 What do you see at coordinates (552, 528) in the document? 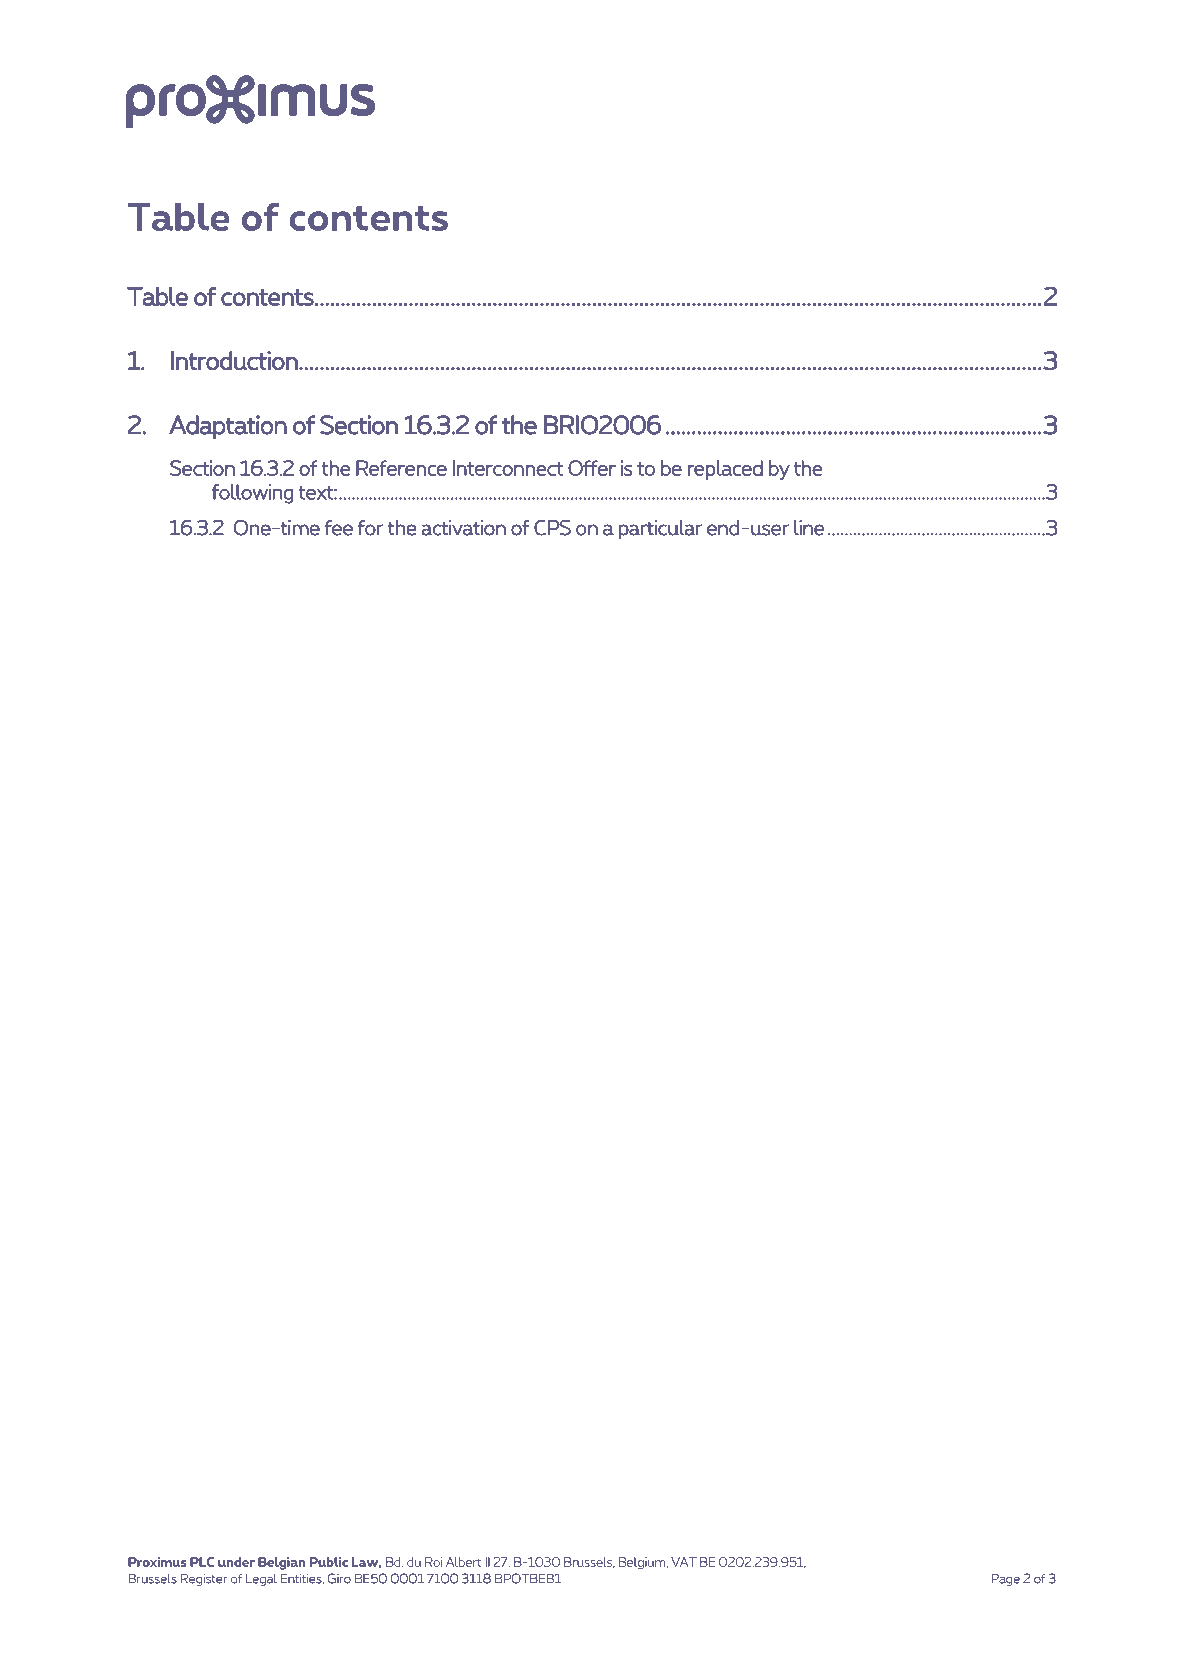
I see `CPS` at bounding box center [552, 528].
